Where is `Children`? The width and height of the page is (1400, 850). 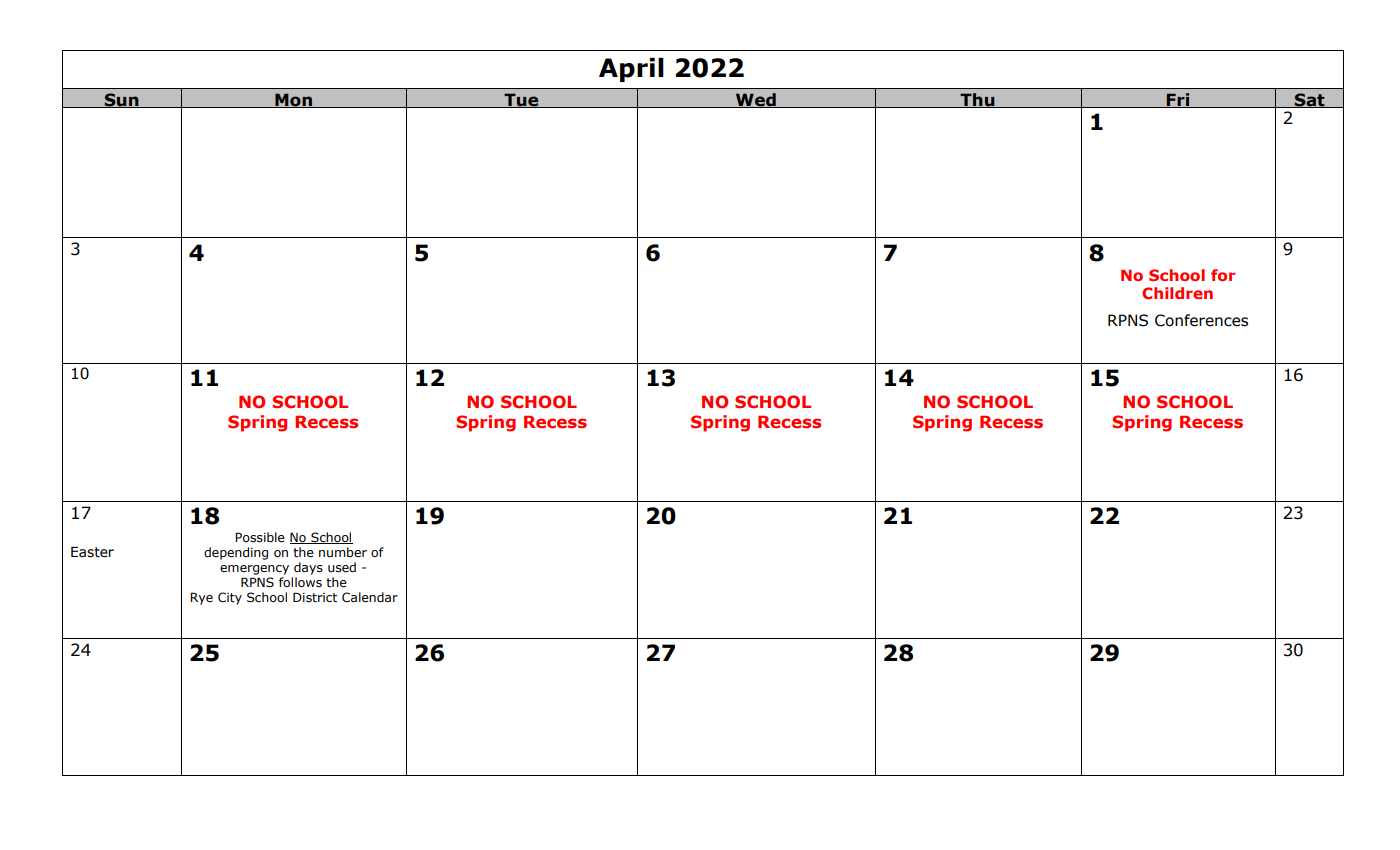 Children is located at coordinates (1177, 293).
